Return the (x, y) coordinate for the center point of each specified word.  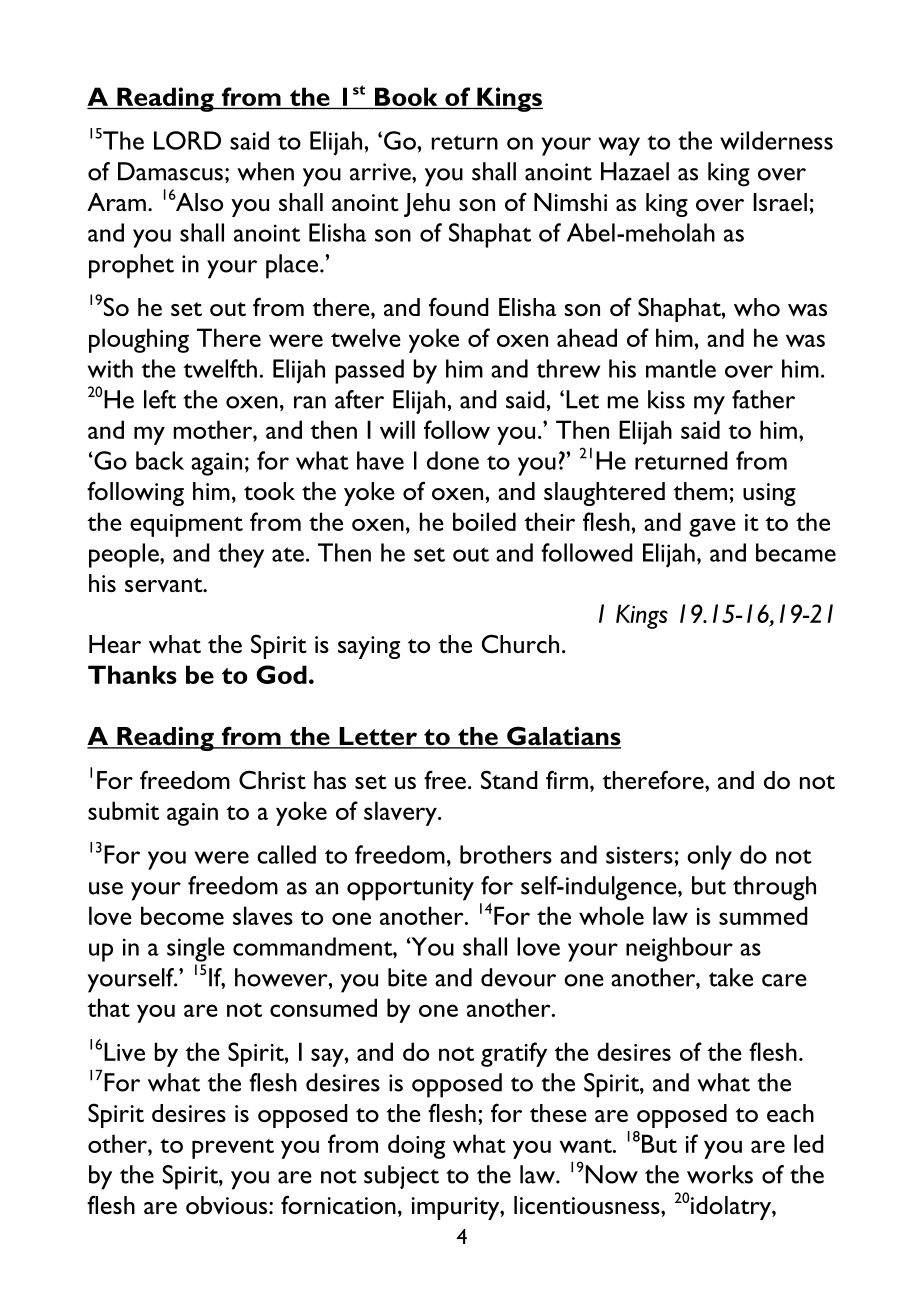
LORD (187, 140)
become (182, 915)
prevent (233, 1149)
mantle (681, 368)
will (397, 429)
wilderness (776, 140)
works (720, 1174)
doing (416, 1146)
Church (520, 643)
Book (406, 96)
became (796, 552)
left (160, 399)
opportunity (410, 889)
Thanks (132, 674)
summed (763, 915)
